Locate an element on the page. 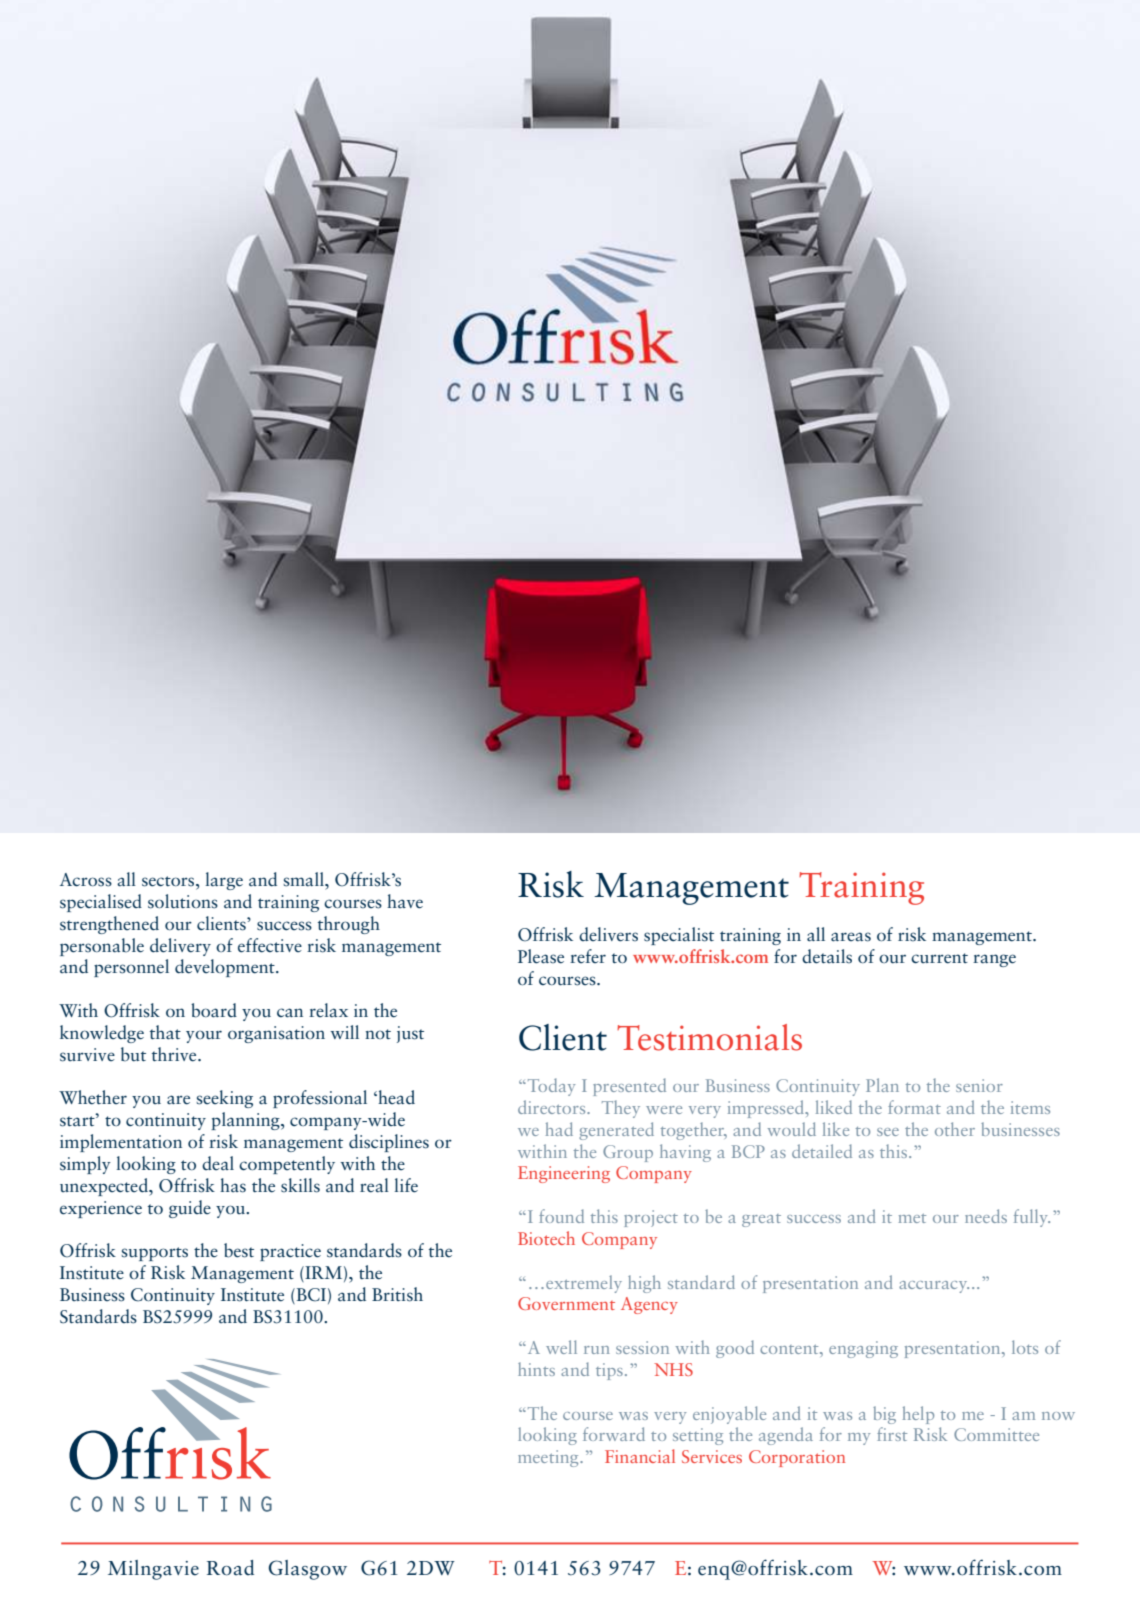 The height and width of the image is (1611, 1140). found is located at coordinates (561, 1216).
